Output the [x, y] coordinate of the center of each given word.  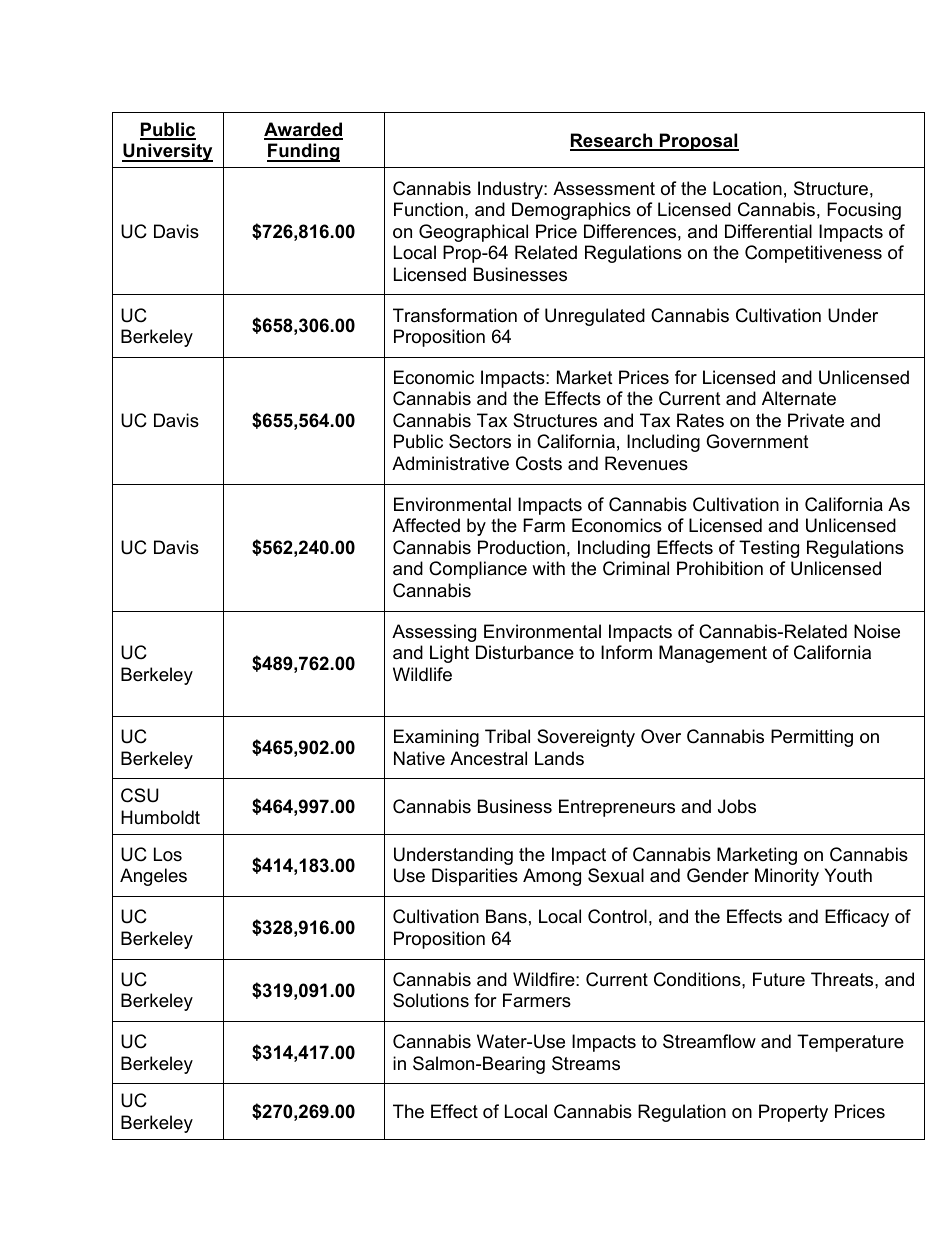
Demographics [571, 211]
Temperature [850, 1043]
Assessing [434, 633]
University [167, 152]
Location [747, 188]
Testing [769, 549]
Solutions [431, 1000]
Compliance [478, 570]
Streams [586, 1063]
